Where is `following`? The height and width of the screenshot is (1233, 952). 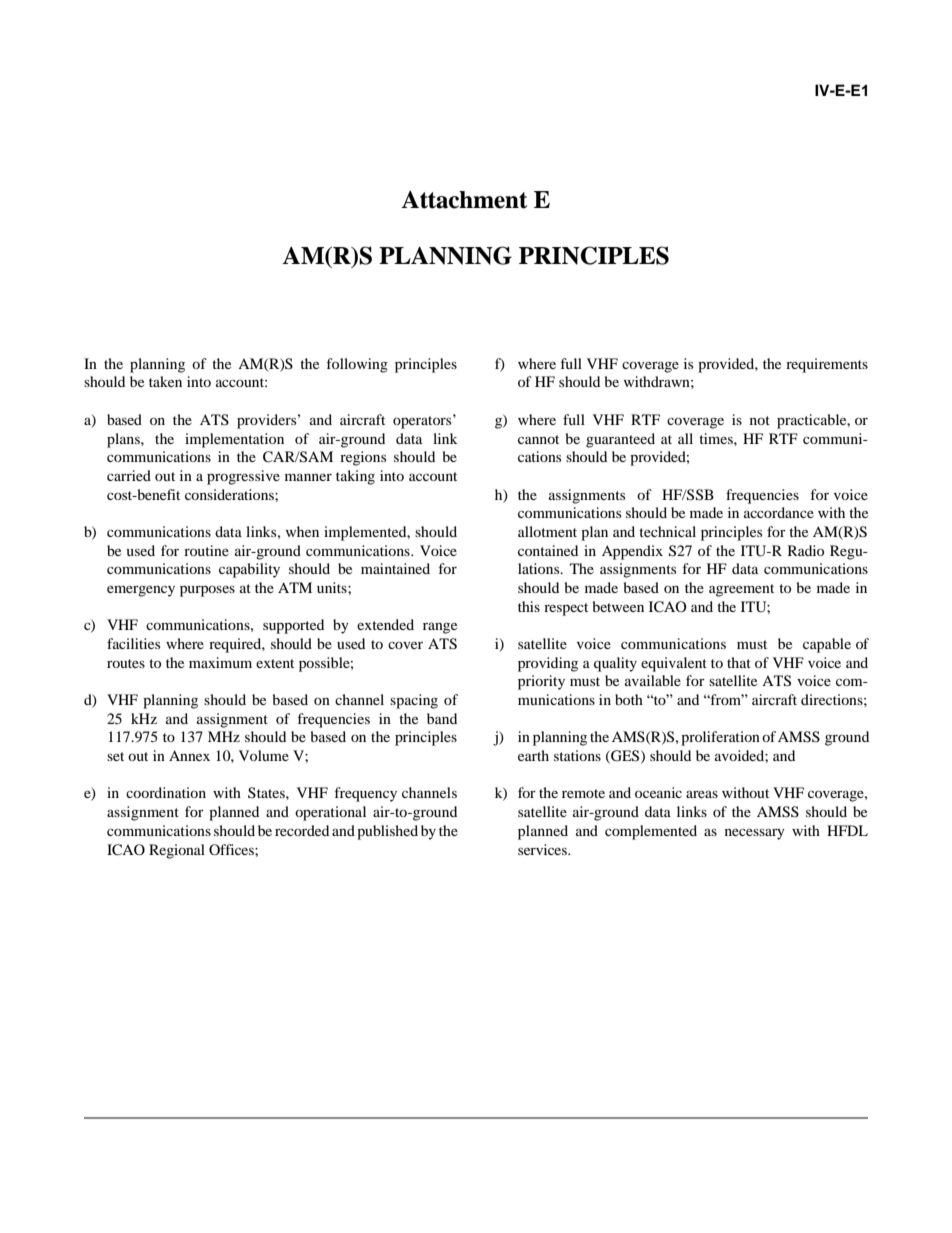 following is located at coordinates (357, 365).
